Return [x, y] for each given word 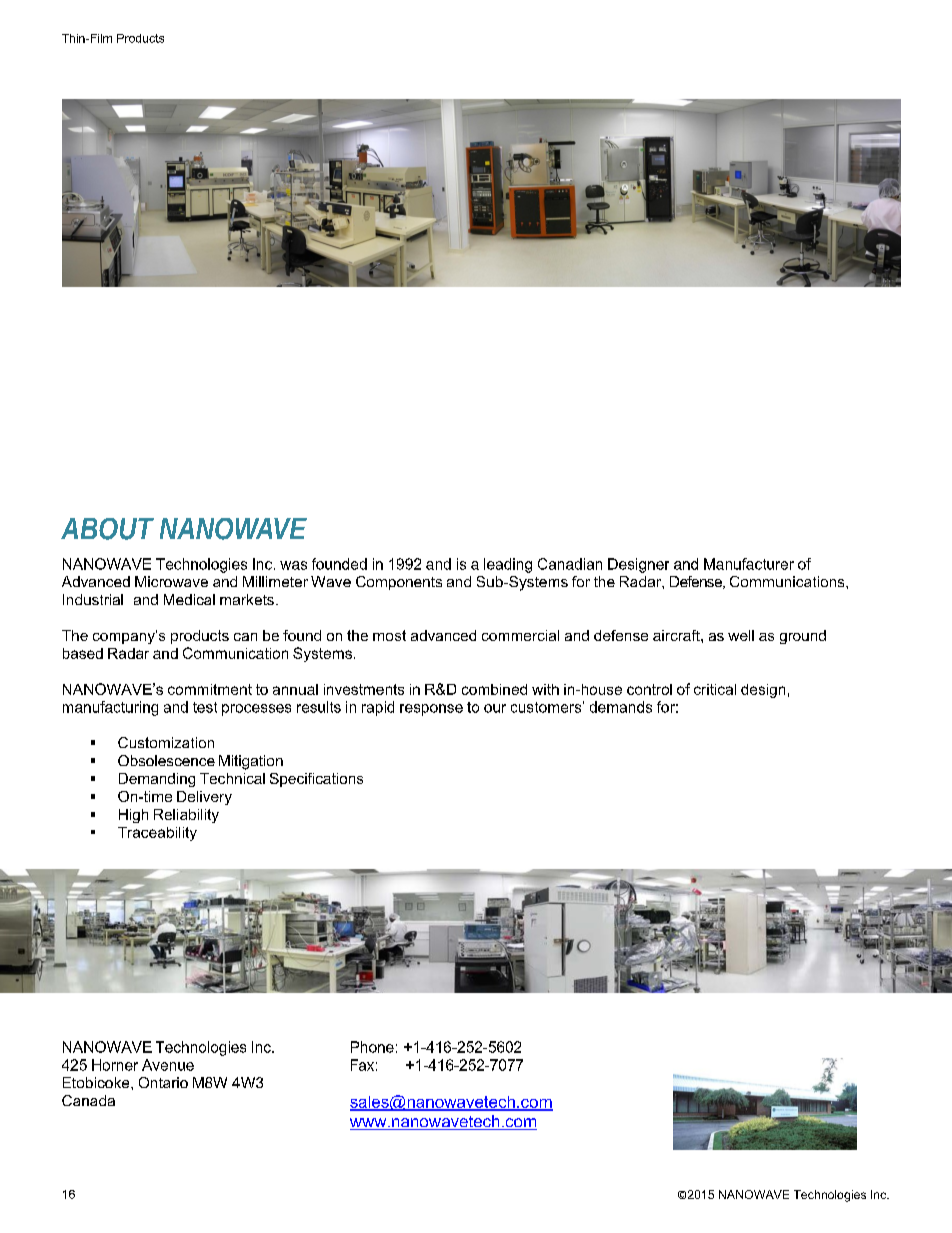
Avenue [168, 1065]
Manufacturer [749, 564]
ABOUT [105, 529]
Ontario [163, 1082]
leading [508, 565]
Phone [372, 1047]
